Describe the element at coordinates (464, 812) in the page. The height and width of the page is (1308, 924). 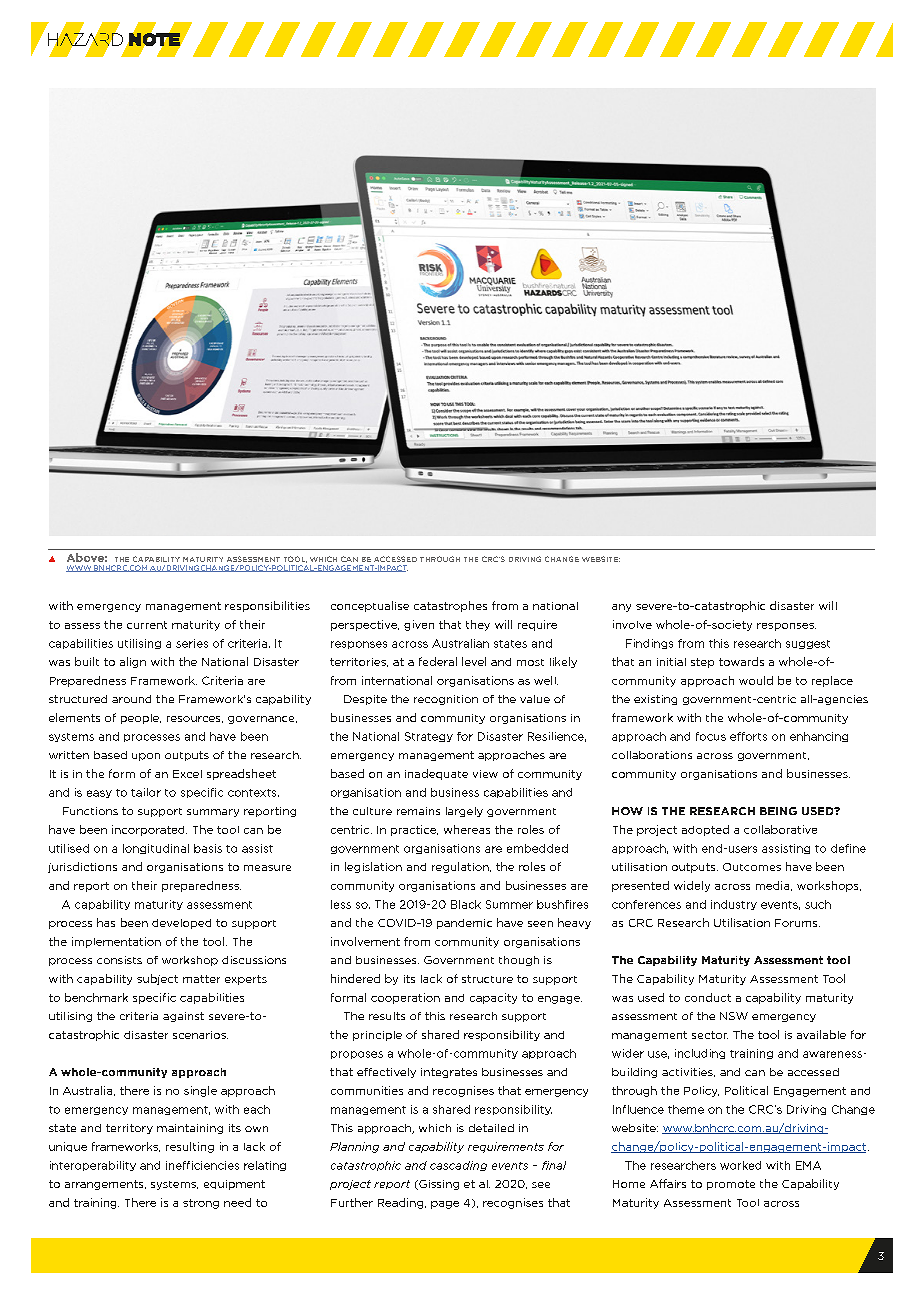
I see `largely` at that location.
